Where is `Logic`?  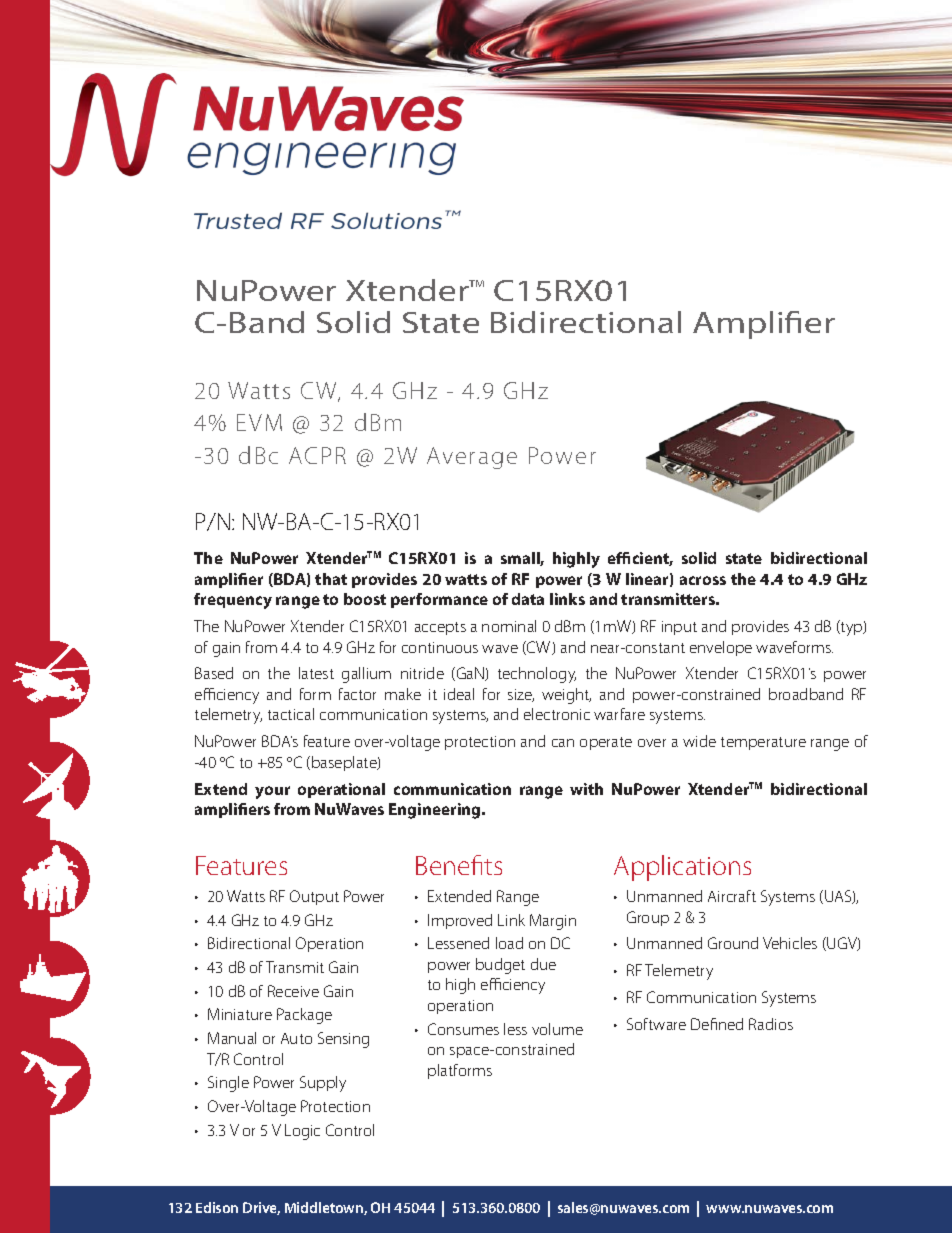 Logic is located at coordinates (302, 1132).
